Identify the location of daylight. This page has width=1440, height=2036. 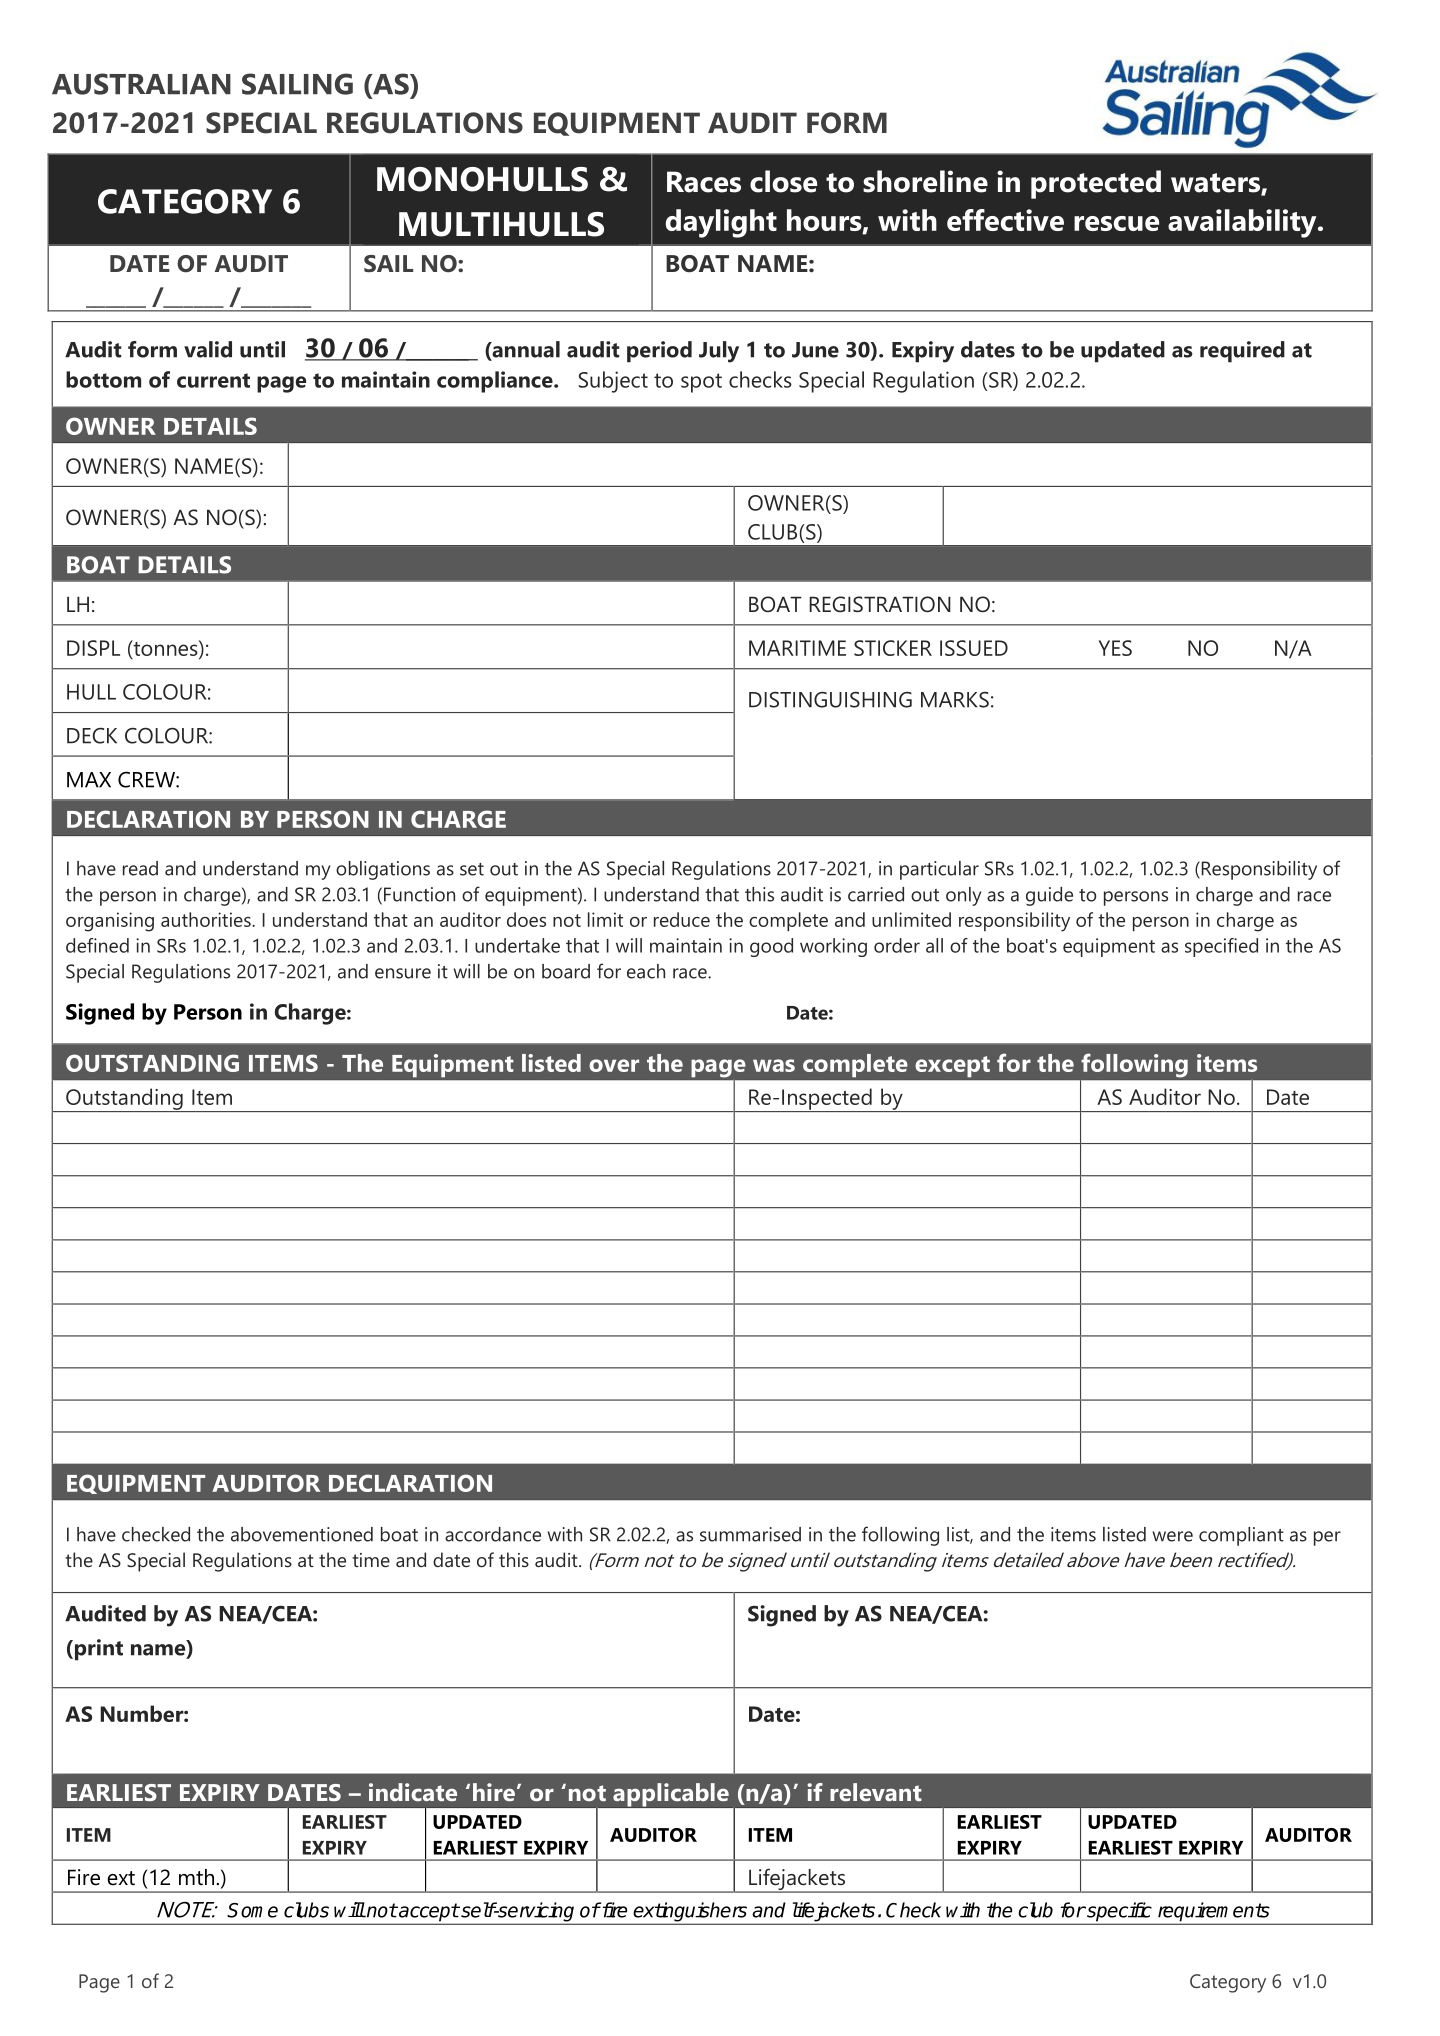
(721, 223).
